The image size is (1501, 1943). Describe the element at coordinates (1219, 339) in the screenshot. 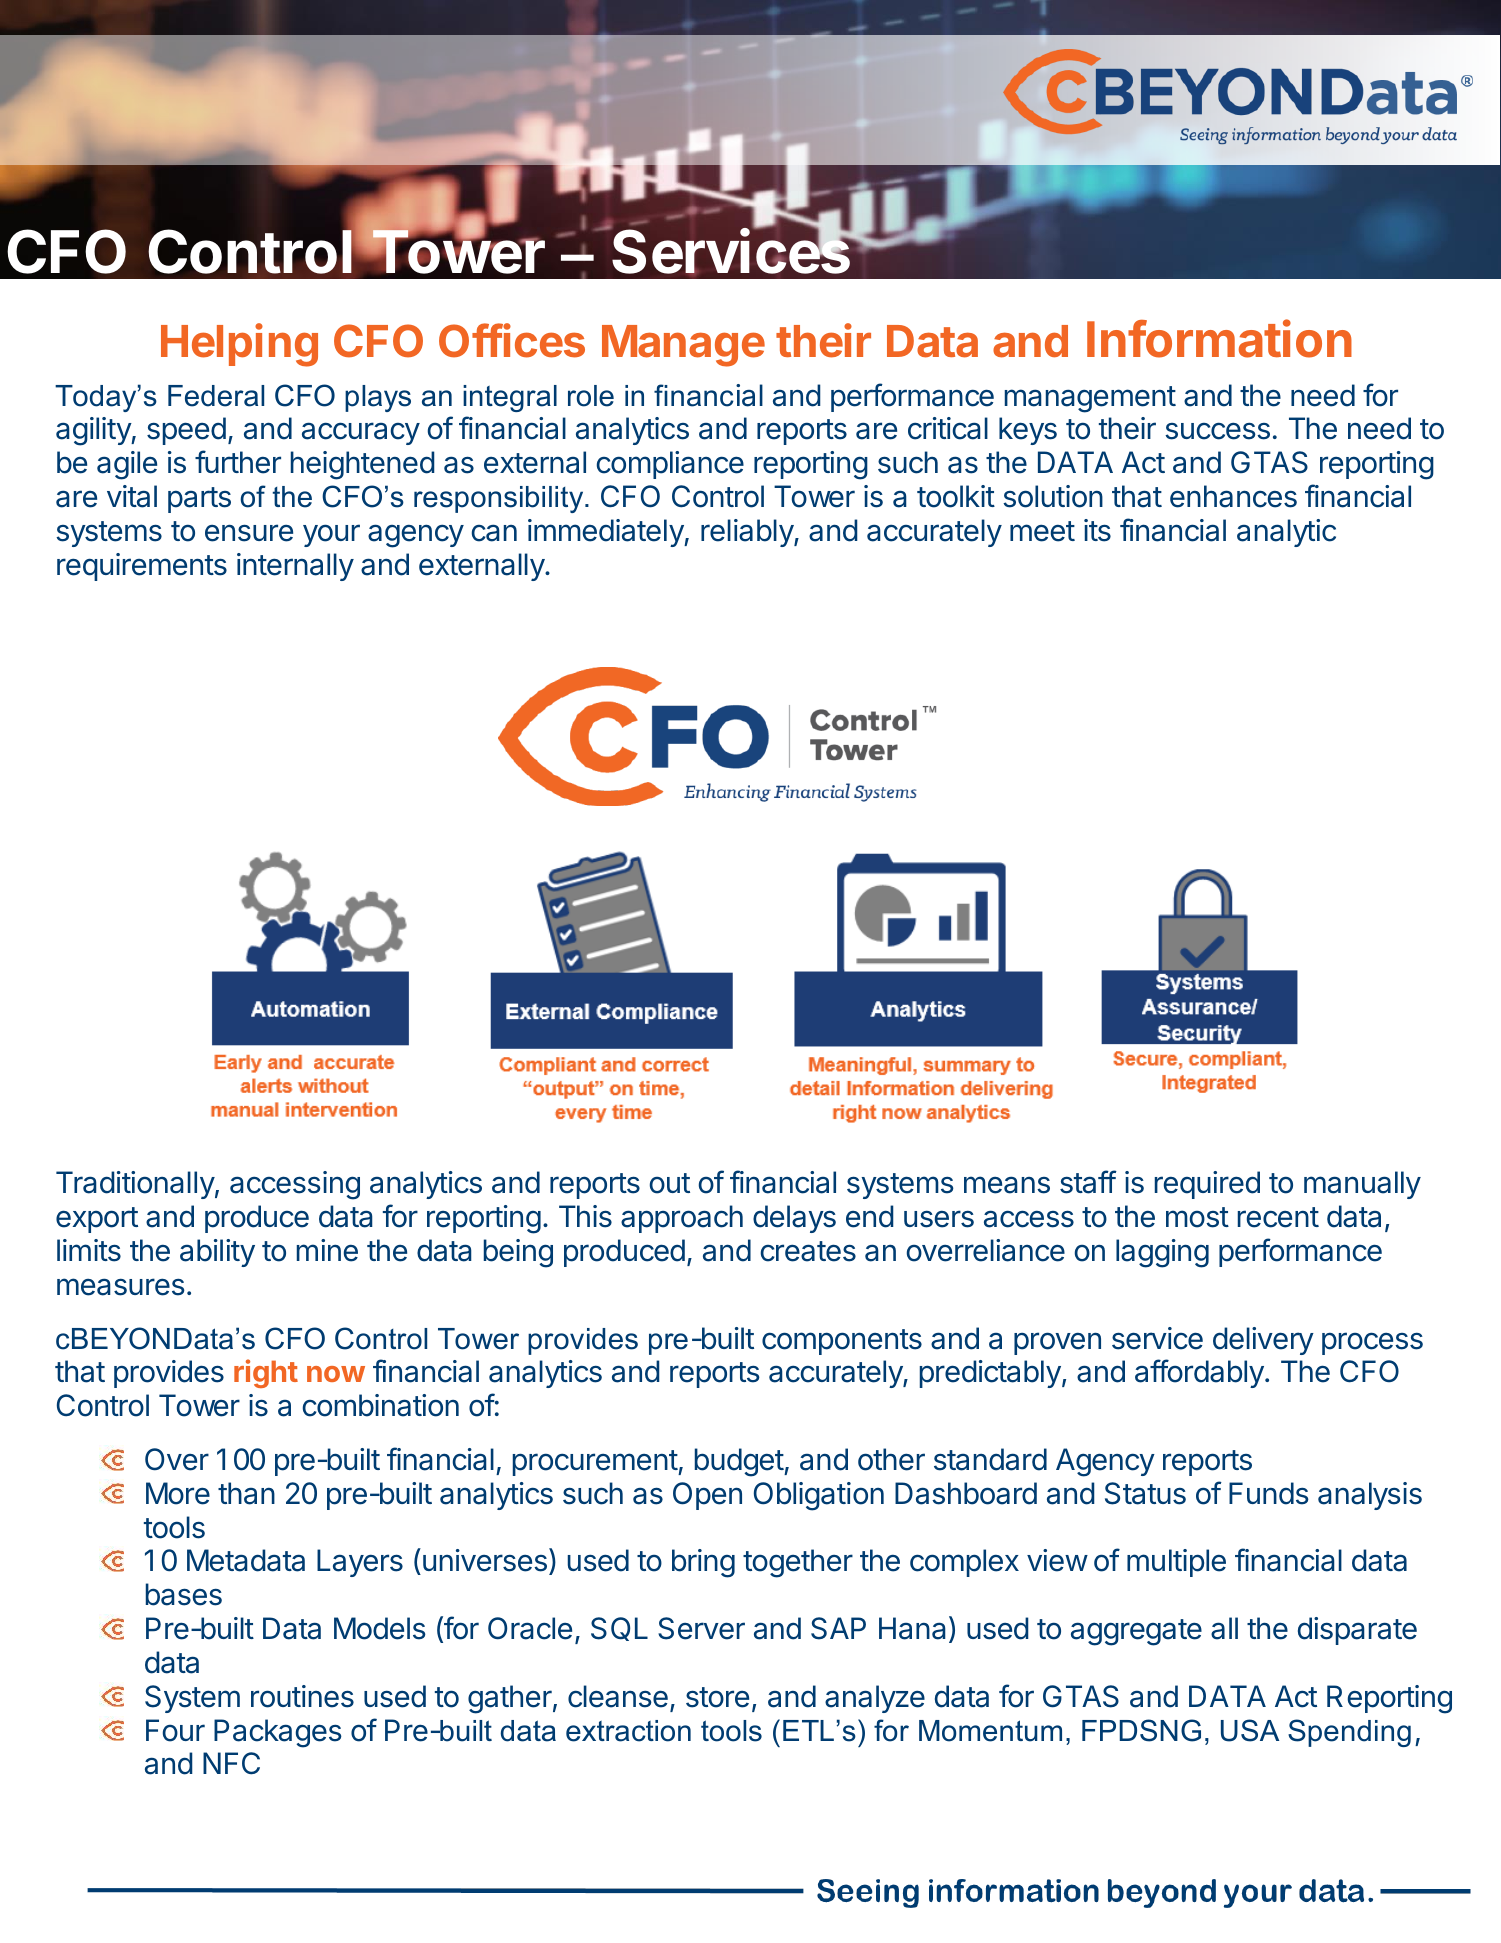

I see `Information` at that location.
